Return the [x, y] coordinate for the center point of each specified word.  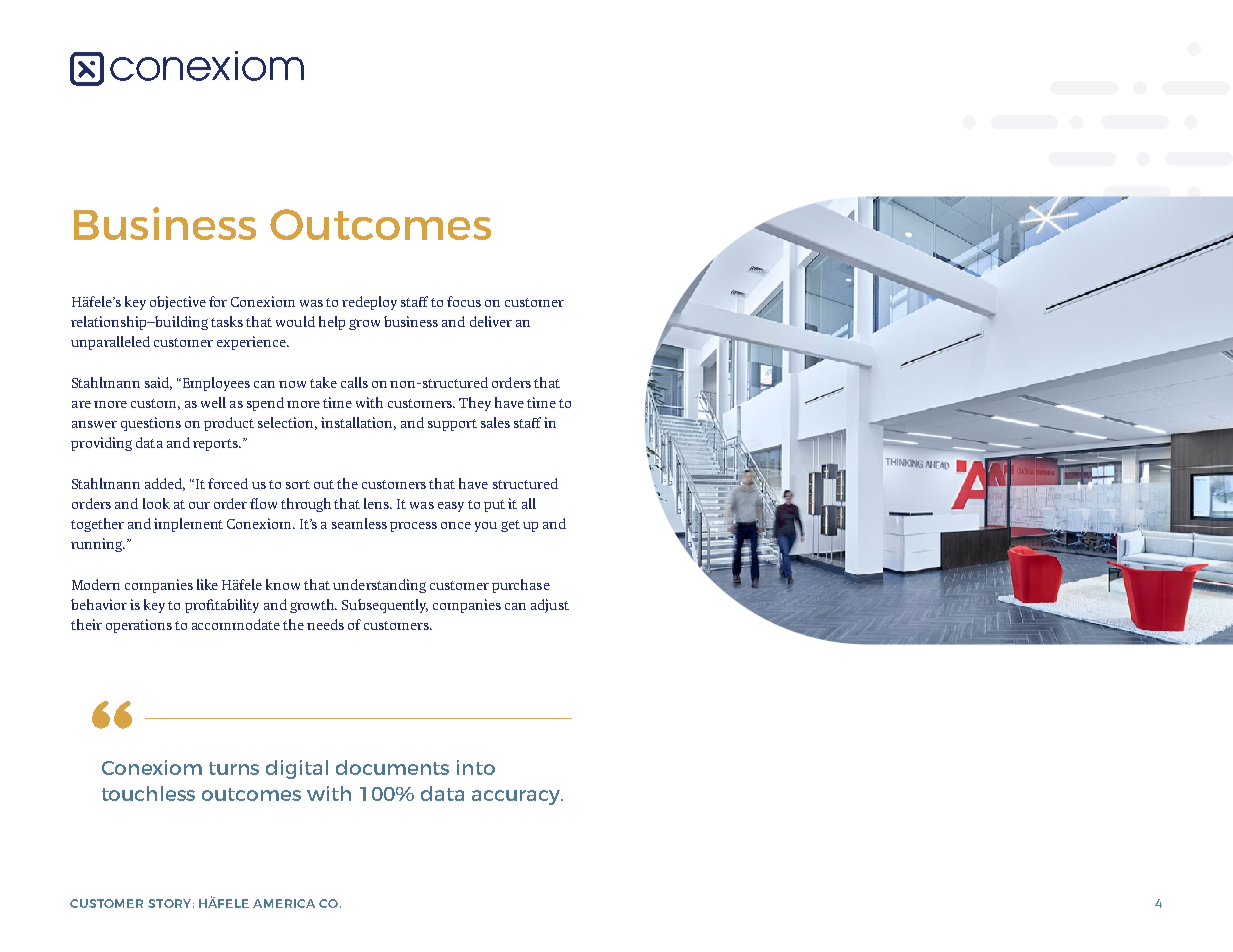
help [332, 323]
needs [325, 624]
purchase [521, 586]
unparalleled [110, 343]
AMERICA [284, 903]
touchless [148, 793]
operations [139, 626]
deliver [491, 321]
